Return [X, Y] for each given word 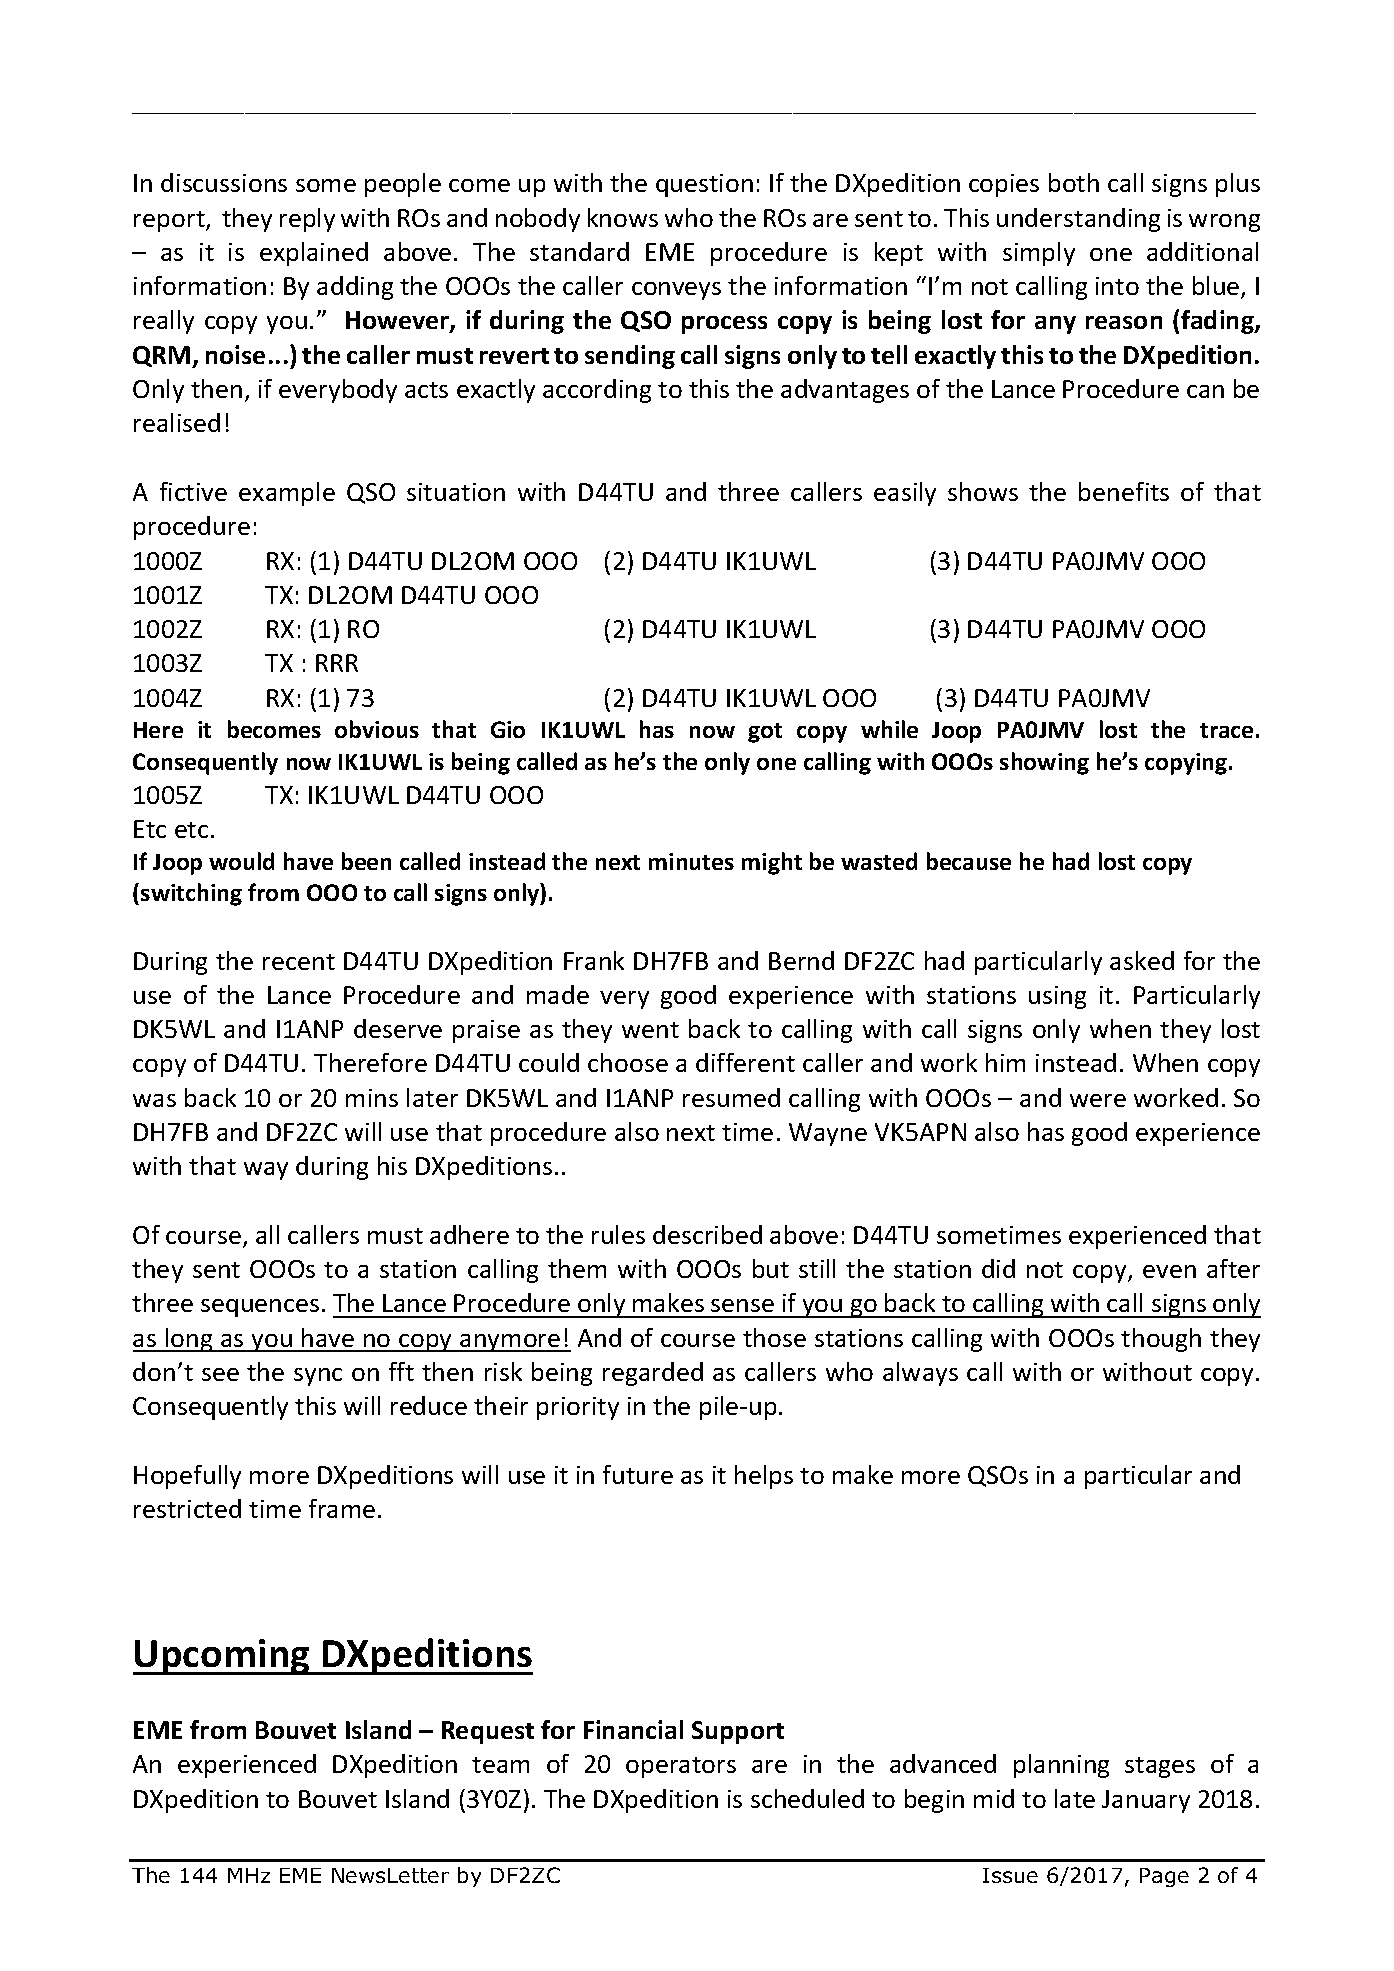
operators [681, 1767]
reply [307, 220]
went [650, 1030]
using [1057, 997]
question [704, 185]
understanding [1078, 220]
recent [299, 962]
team [500, 1765]
